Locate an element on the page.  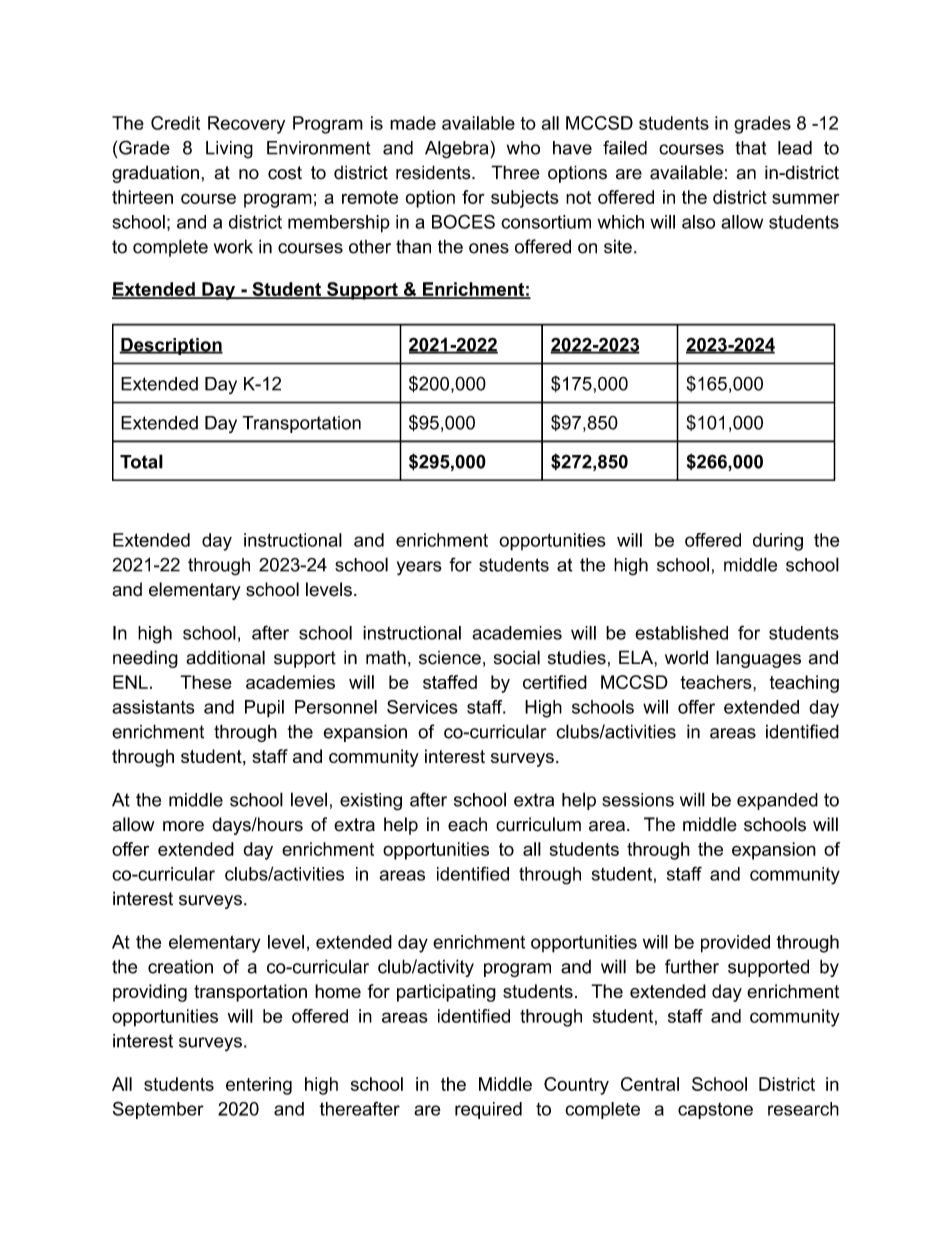
Living is located at coordinates (229, 150).
